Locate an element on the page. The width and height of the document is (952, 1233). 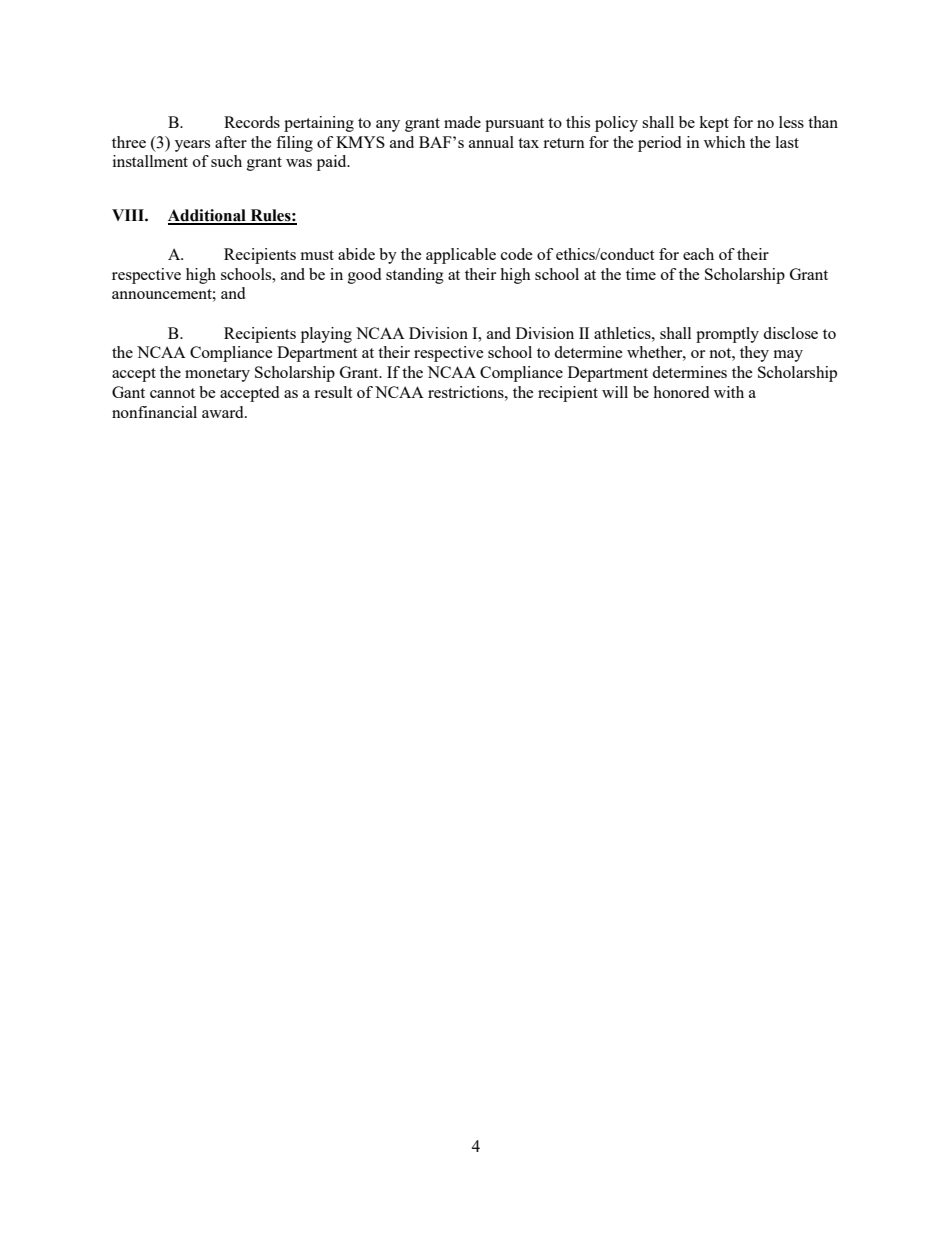
each is located at coordinates (698, 254).
